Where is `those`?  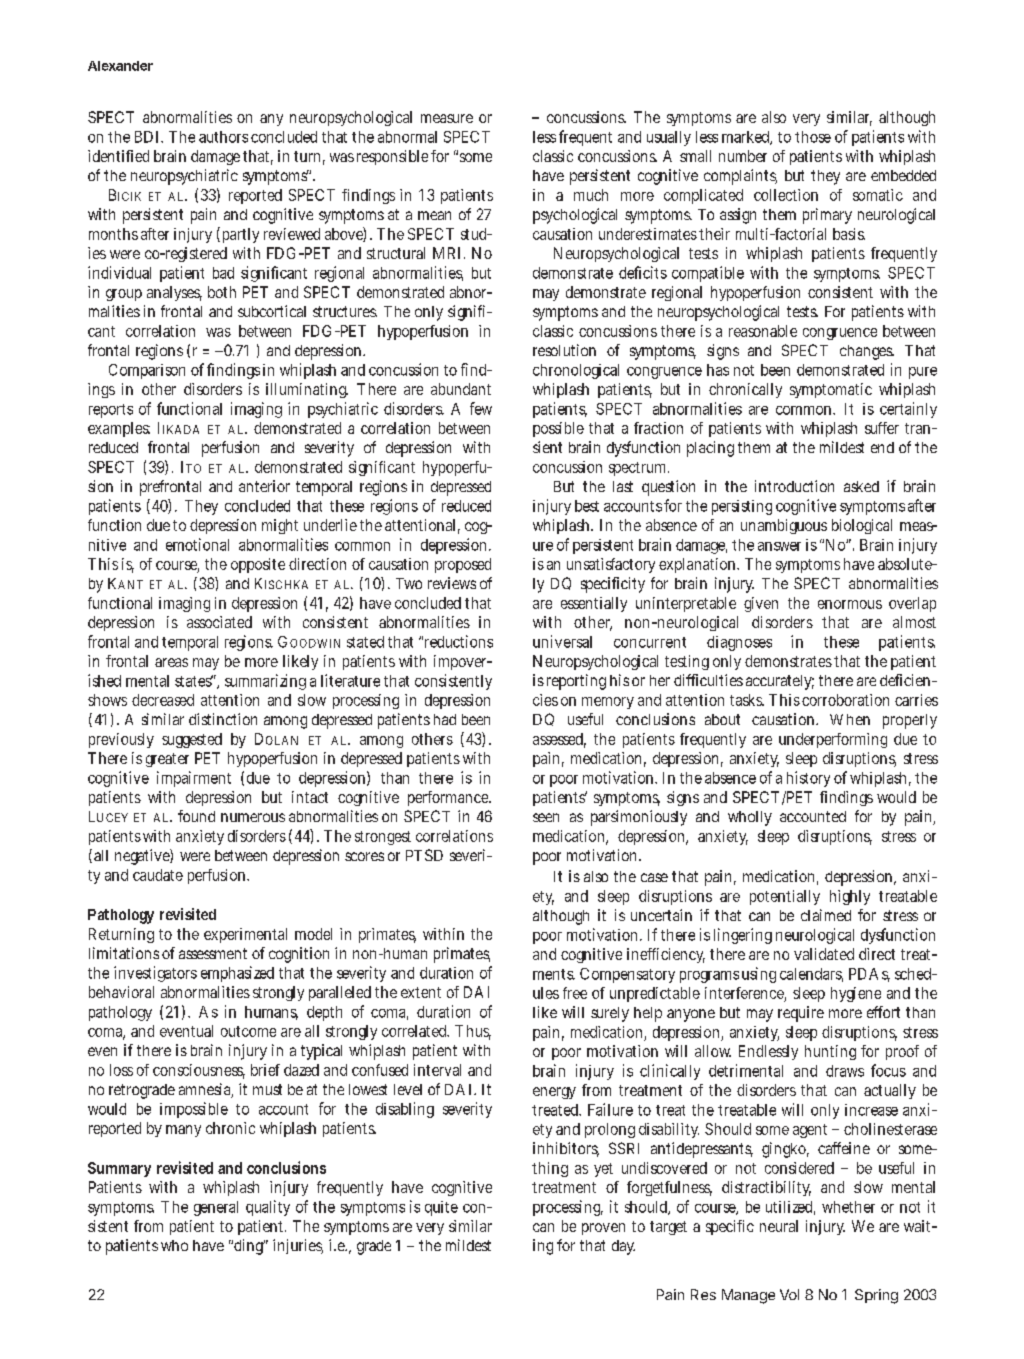 those is located at coordinates (813, 137).
